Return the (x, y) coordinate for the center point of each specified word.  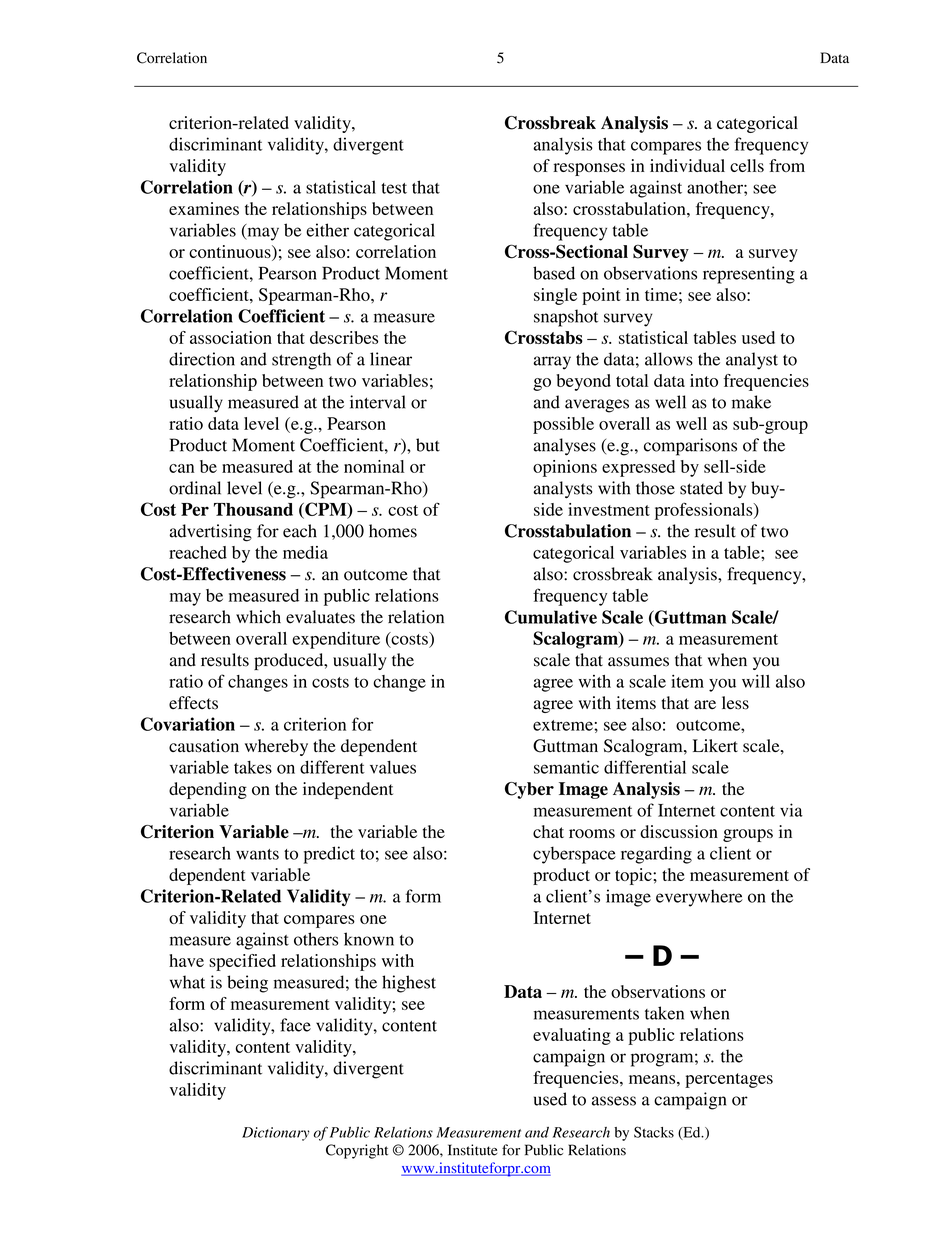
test (394, 188)
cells (747, 165)
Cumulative (551, 617)
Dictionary (276, 1134)
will (756, 681)
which (258, 617)
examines (204, 208)
